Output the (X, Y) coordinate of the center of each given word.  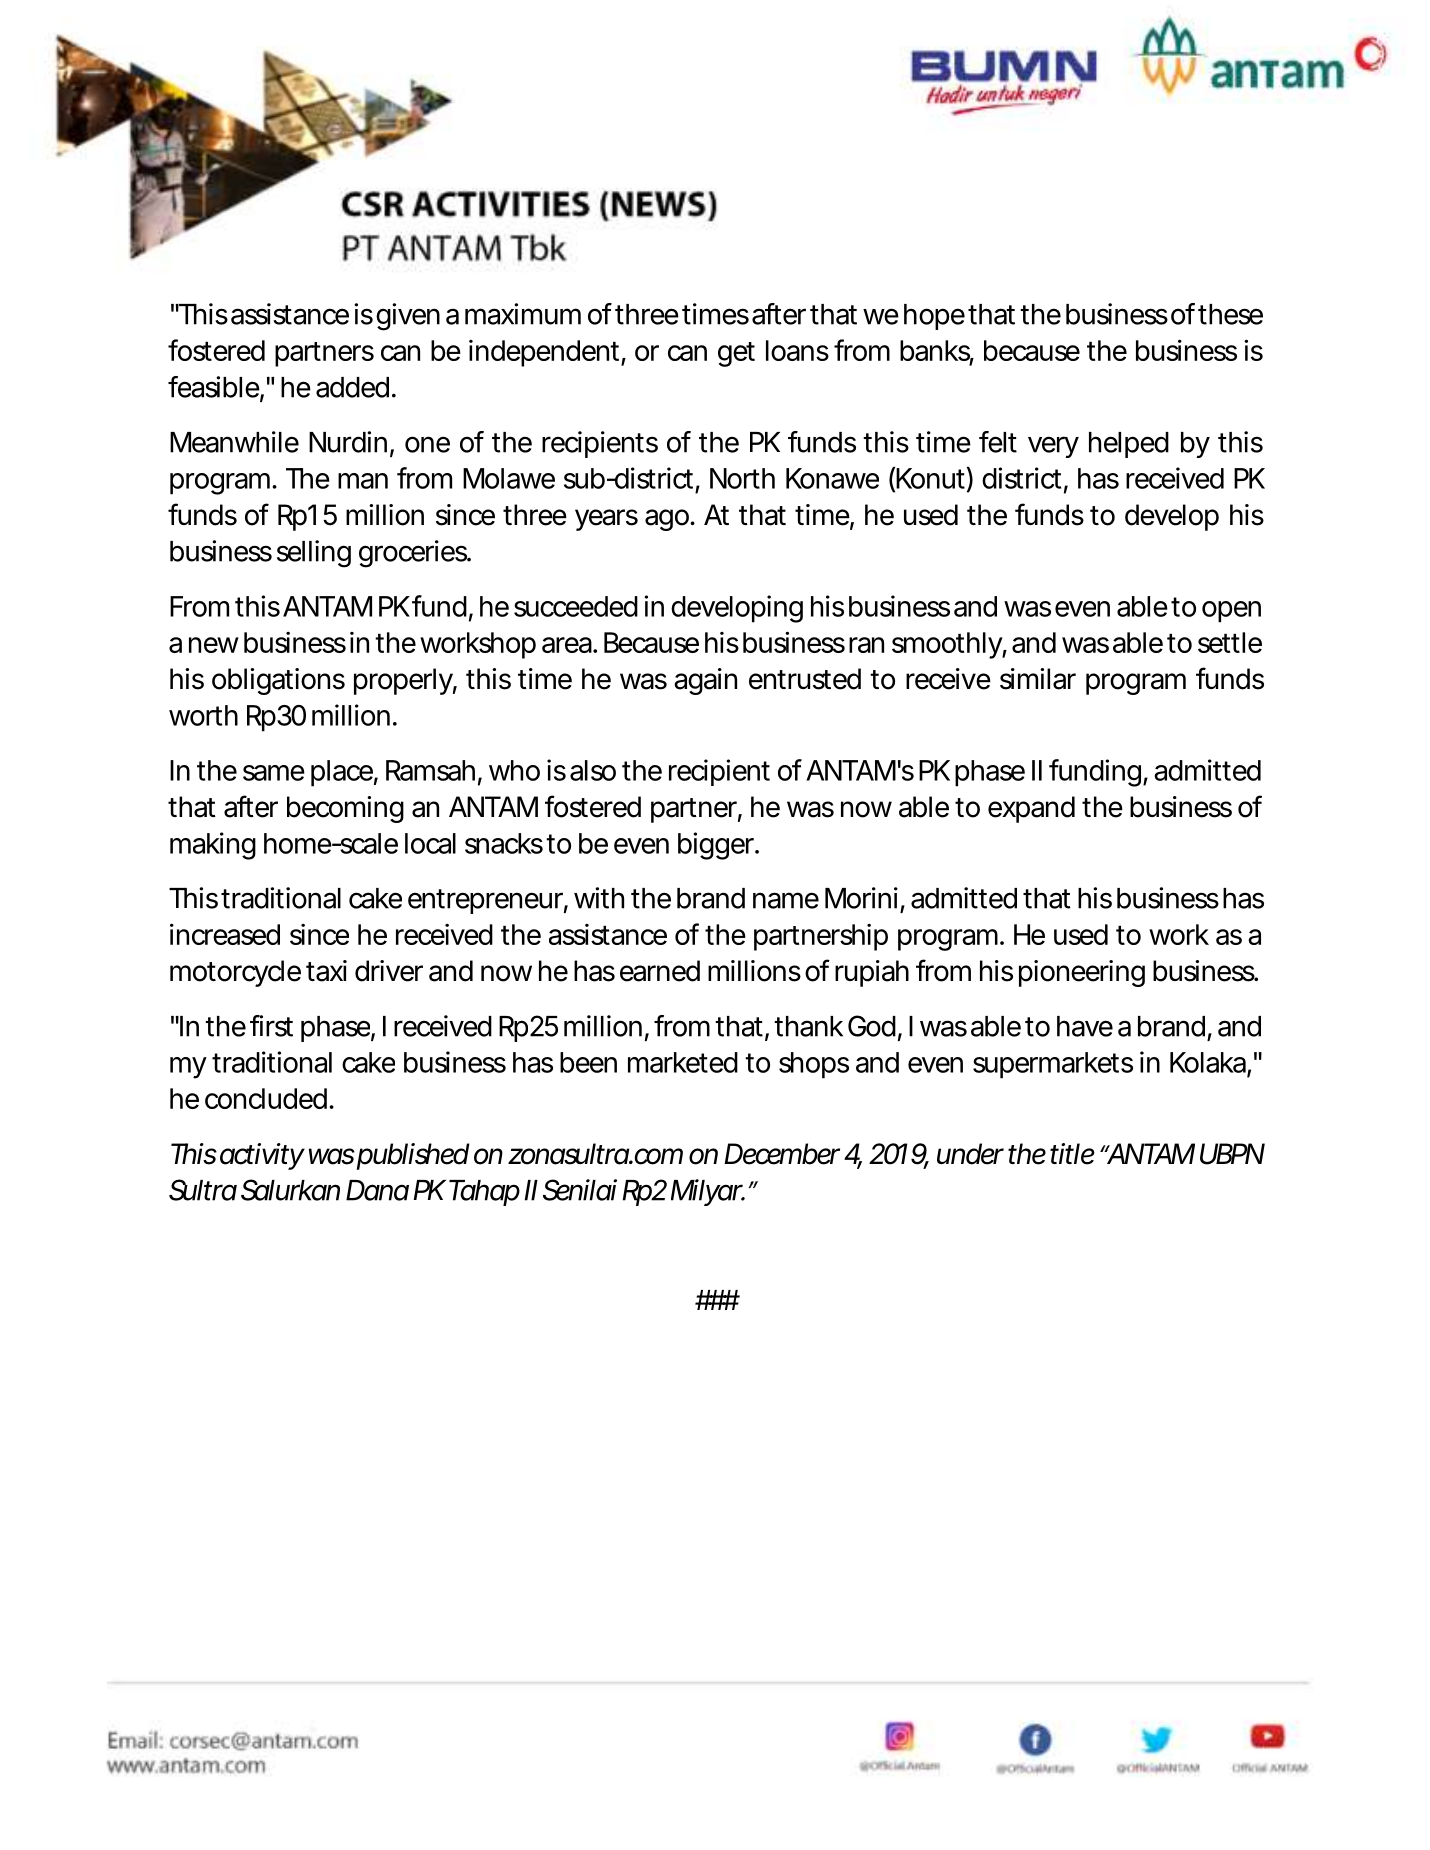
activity (262, 1156)
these (1230, 314)
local (430, 843)
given (408, 317)
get (736, 354)
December (782, 1154)
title (1072, 1154)
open (1231, 612)
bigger (717, 846)
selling (314, 554)
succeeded (576, 606)
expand (1031, 809)
